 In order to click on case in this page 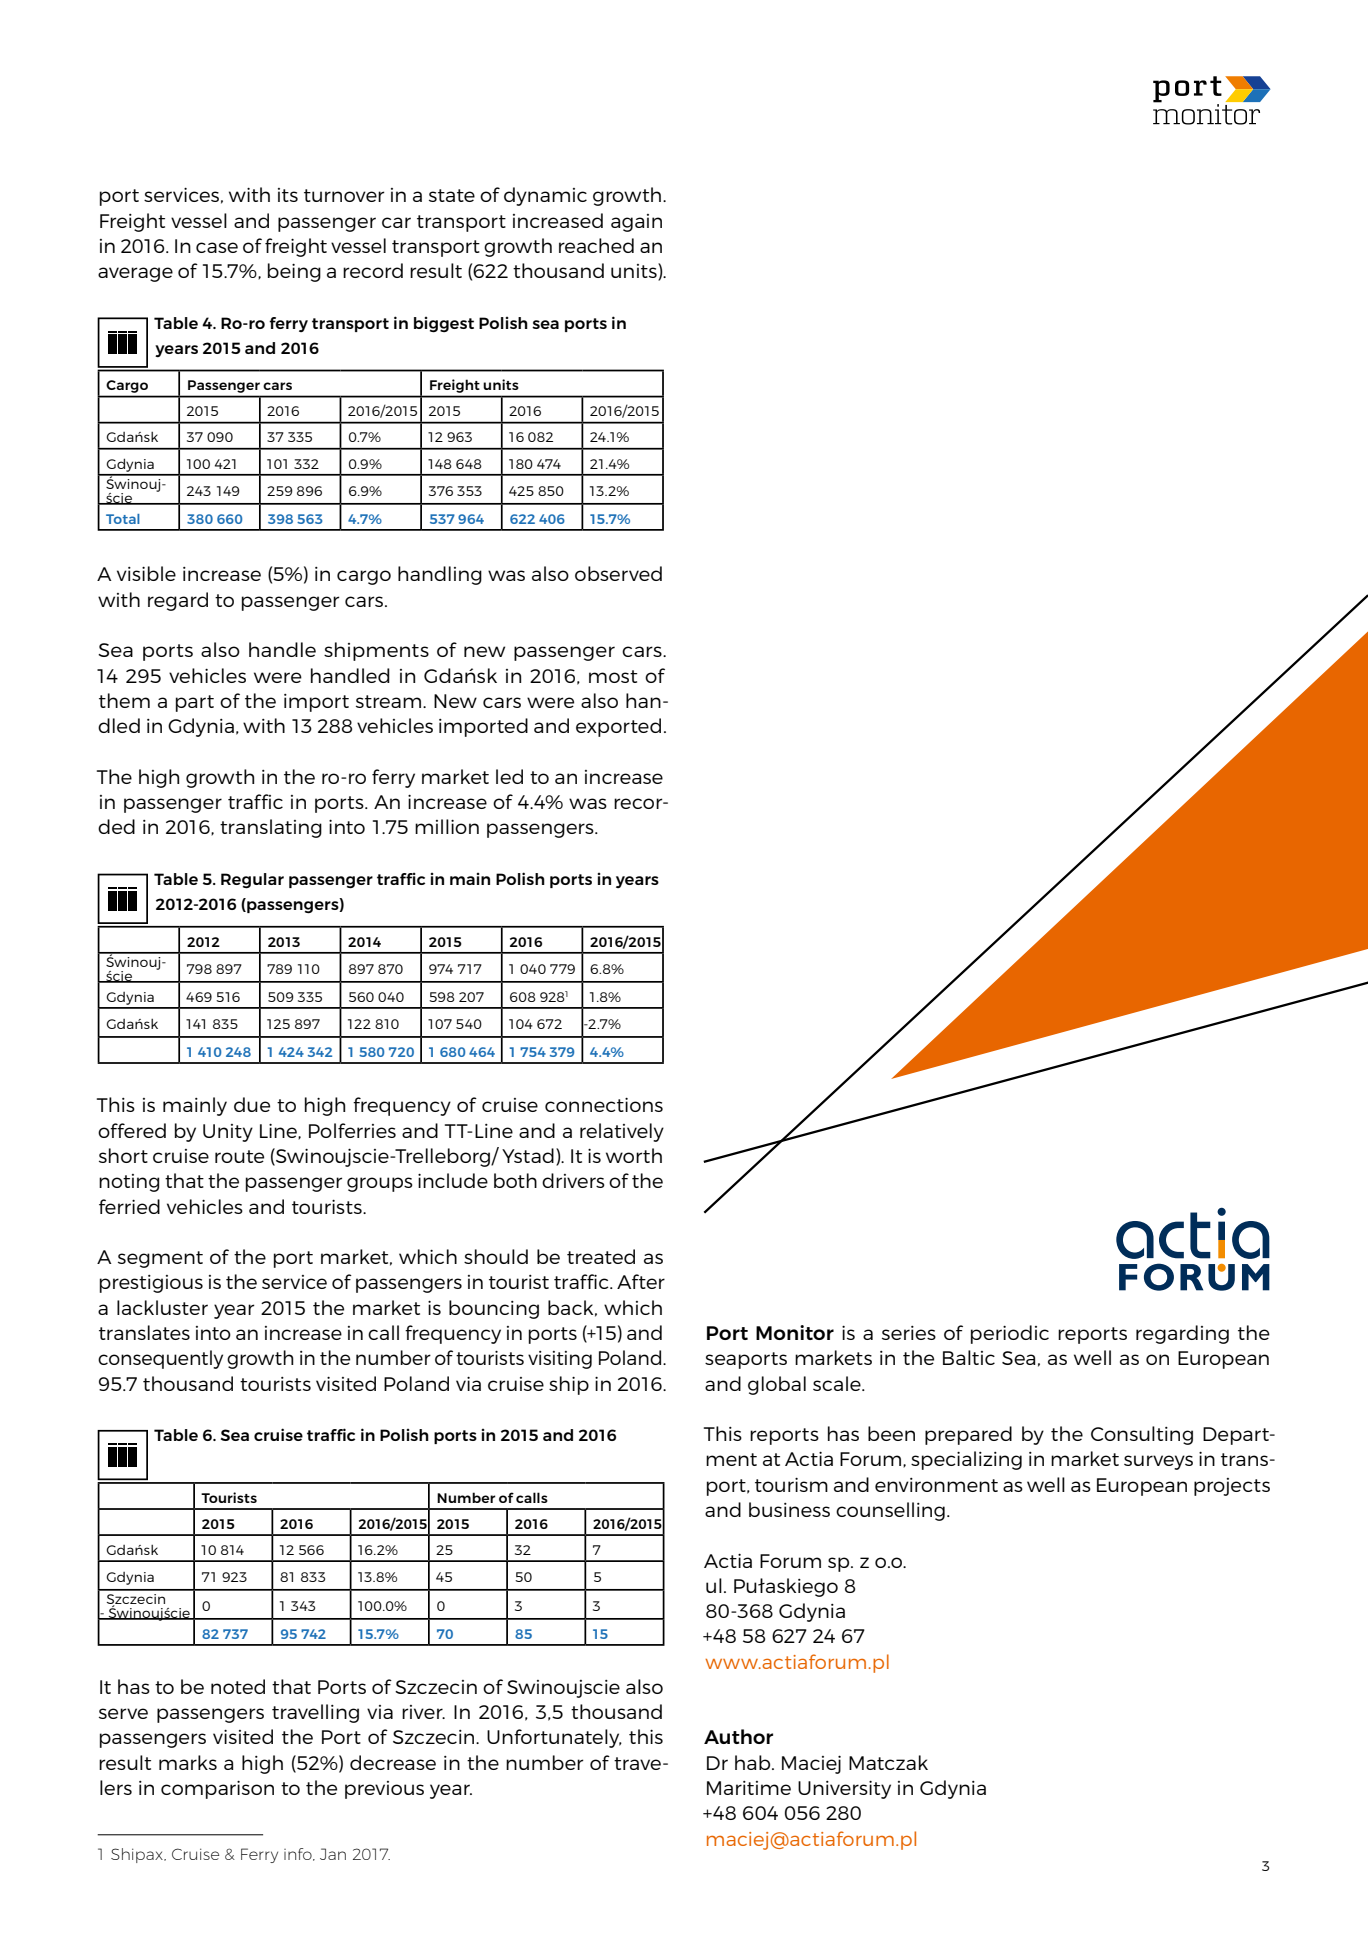, I will do `click(217, 247)`.
